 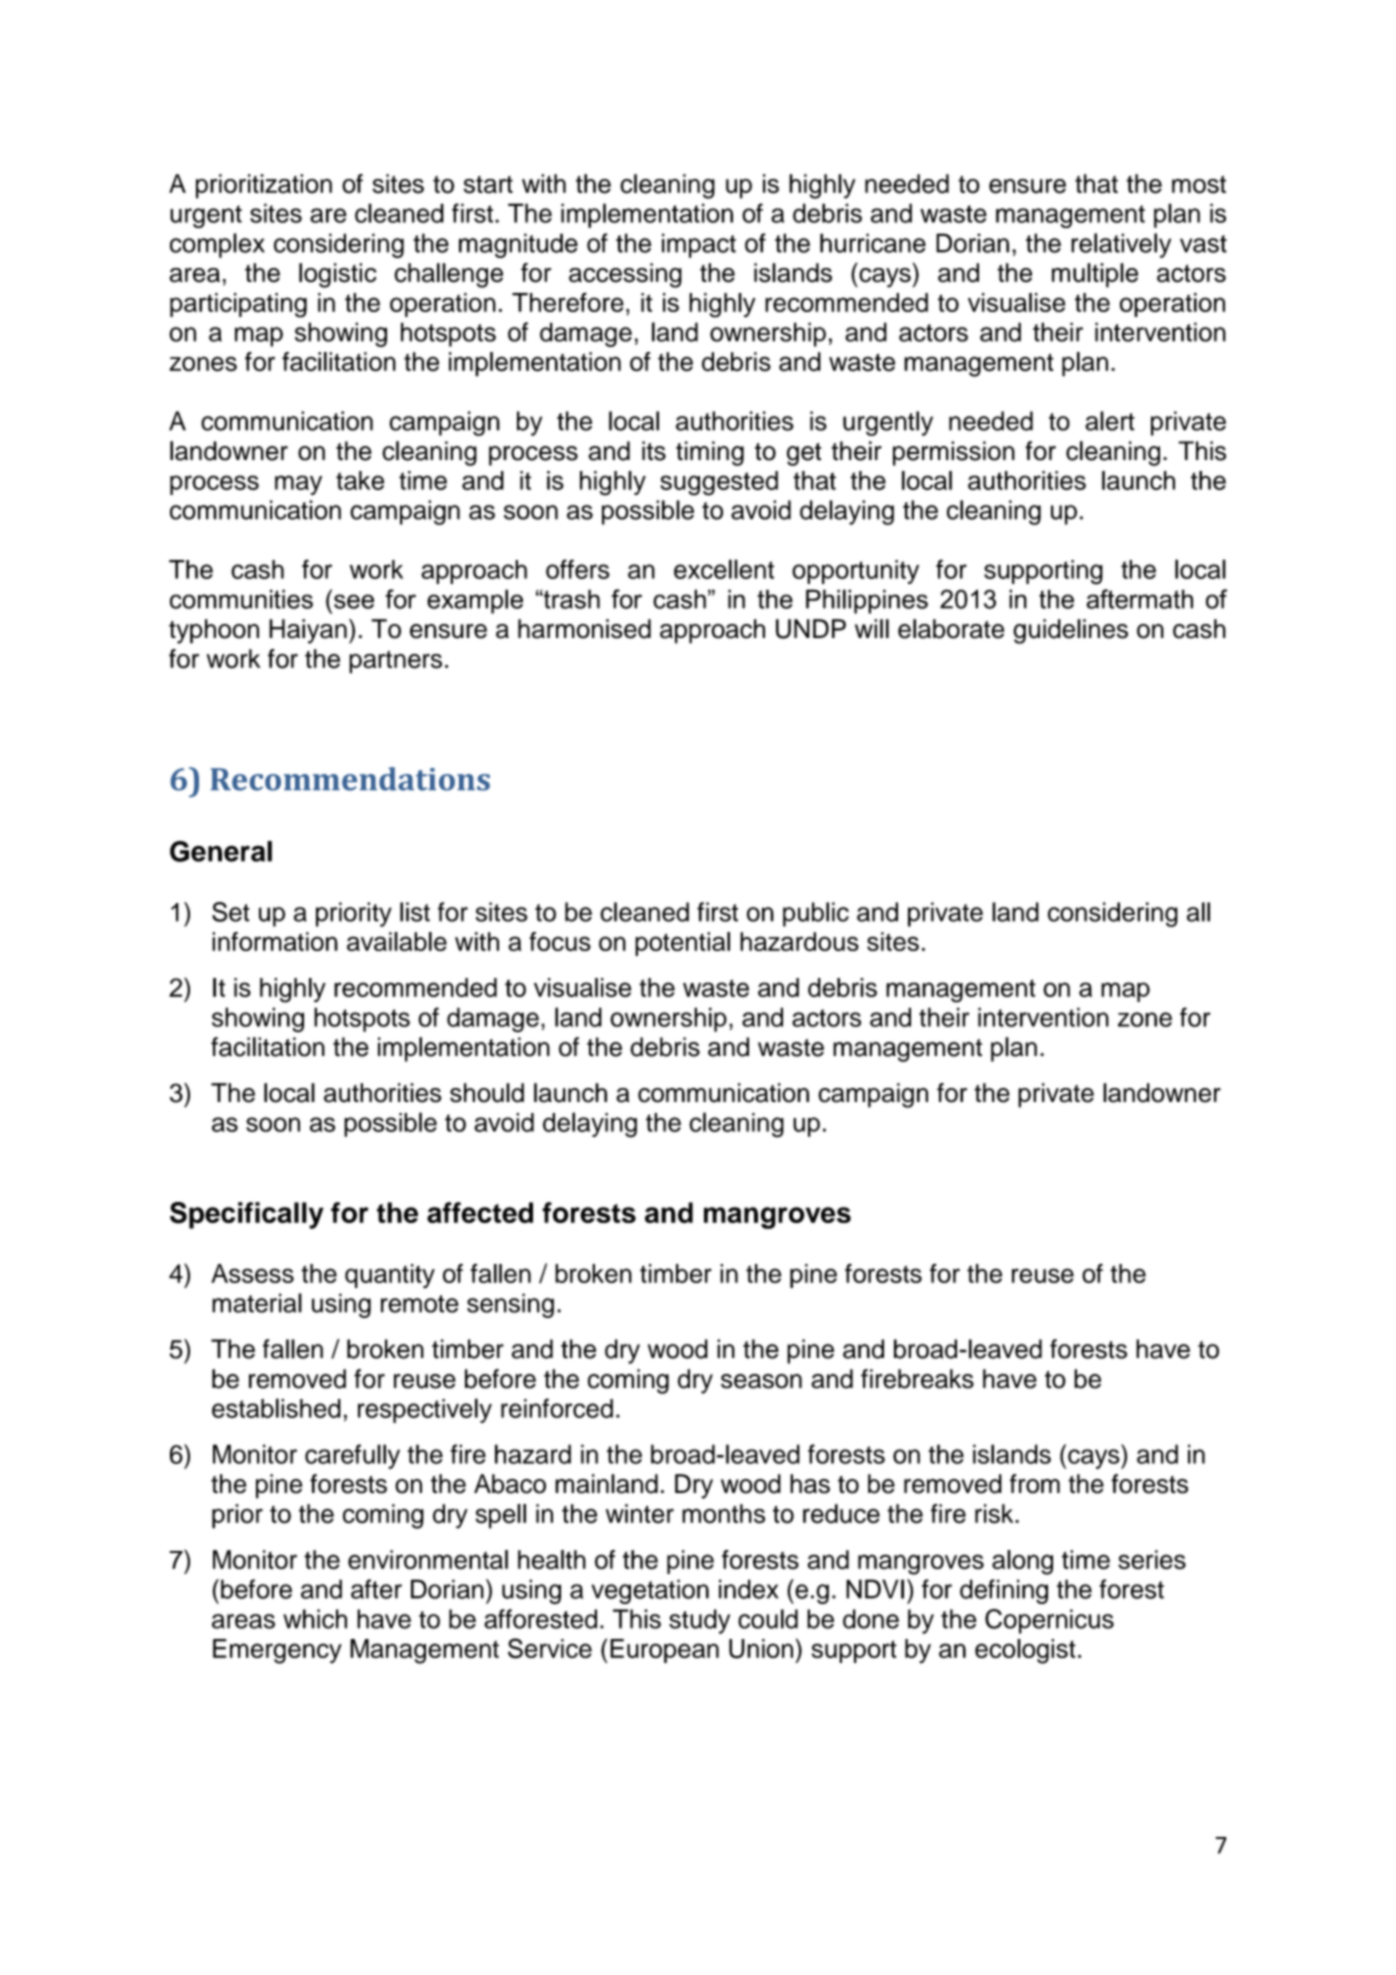 What do you see at coordinates (584, 629) in the screenshot?
I see `harmonised` at bounding box center [584, 629].
